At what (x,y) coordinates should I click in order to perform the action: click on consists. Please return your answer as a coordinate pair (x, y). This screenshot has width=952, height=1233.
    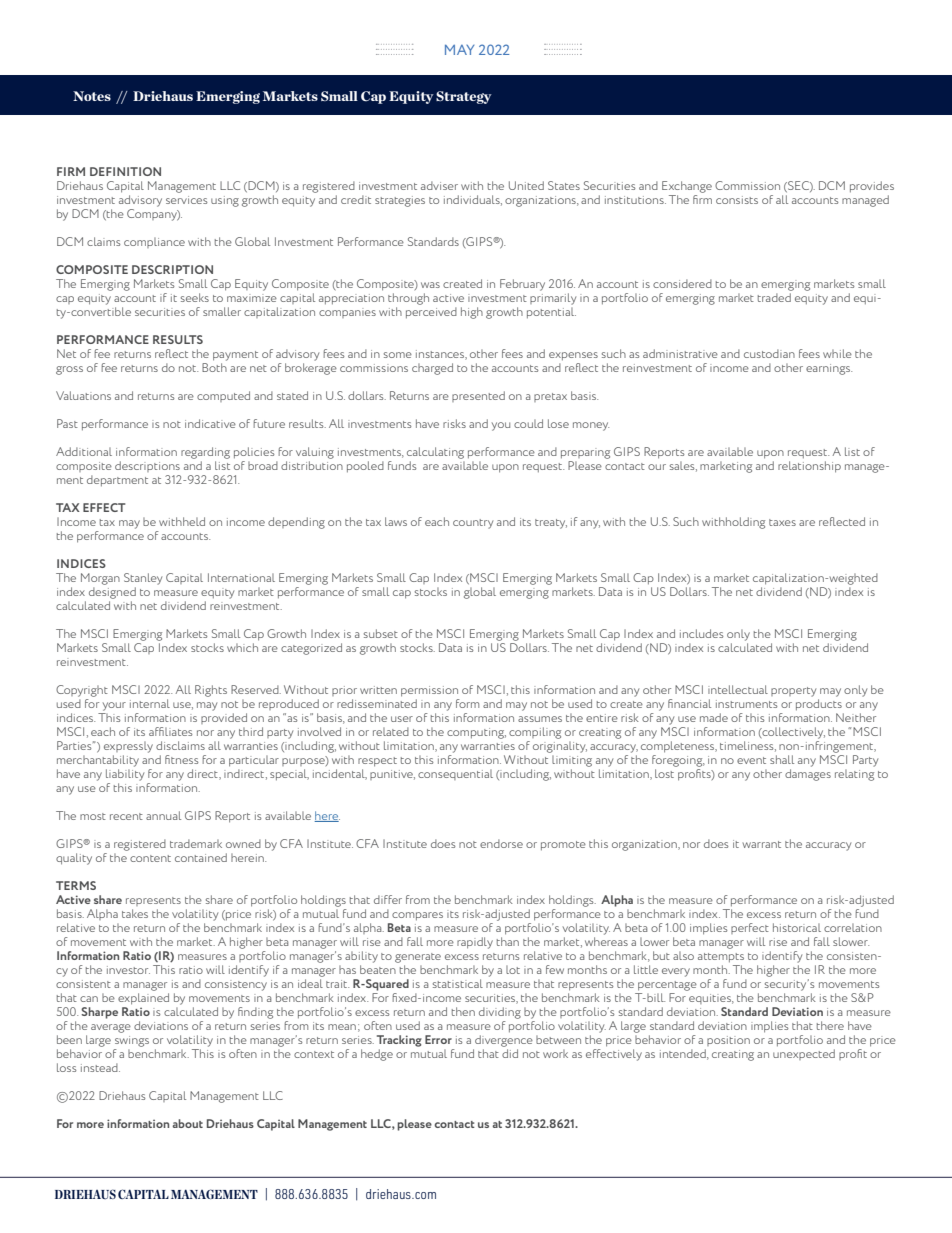
    Looking at the image, I should click on (737, 200).
